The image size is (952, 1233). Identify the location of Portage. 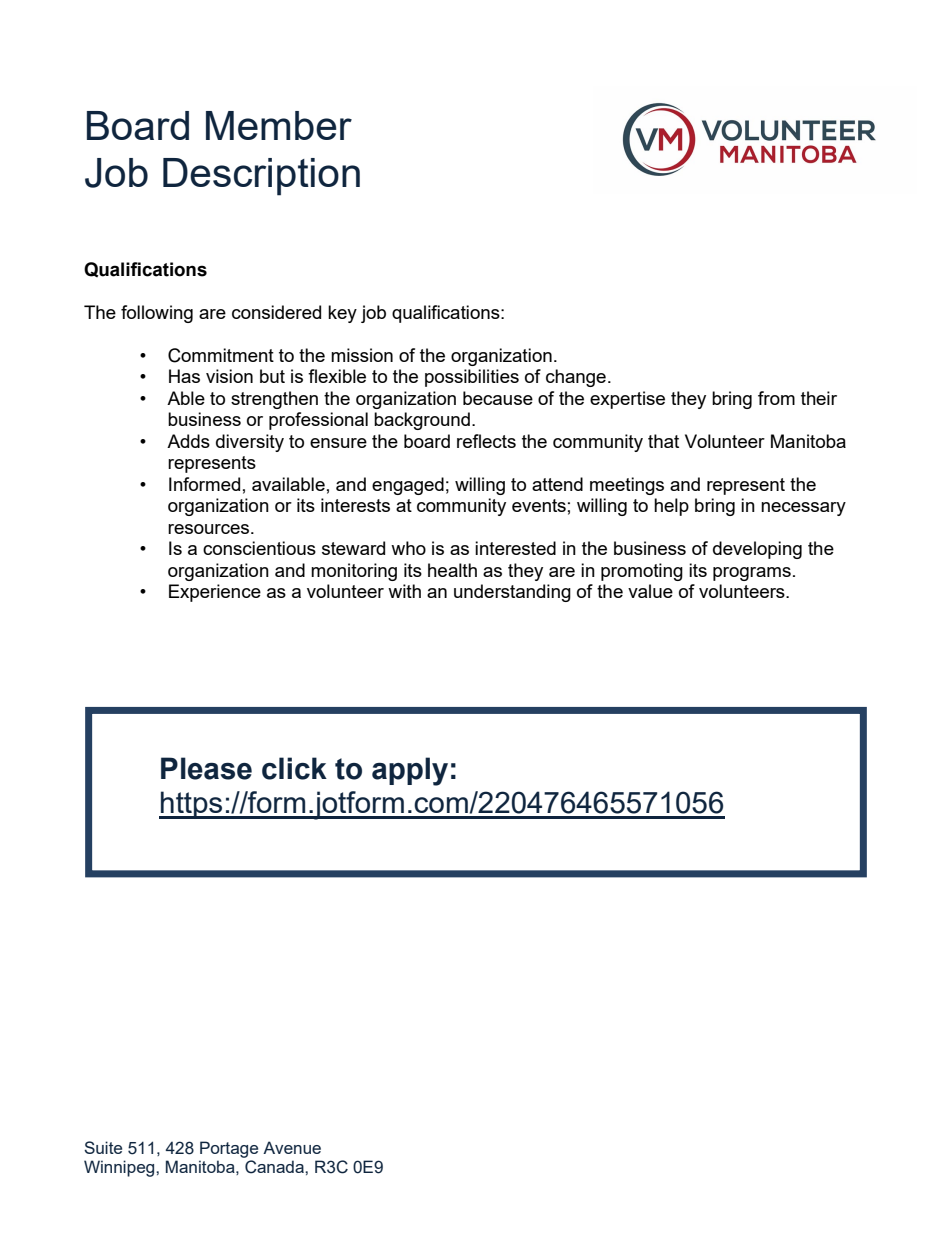
(229, 1149).
